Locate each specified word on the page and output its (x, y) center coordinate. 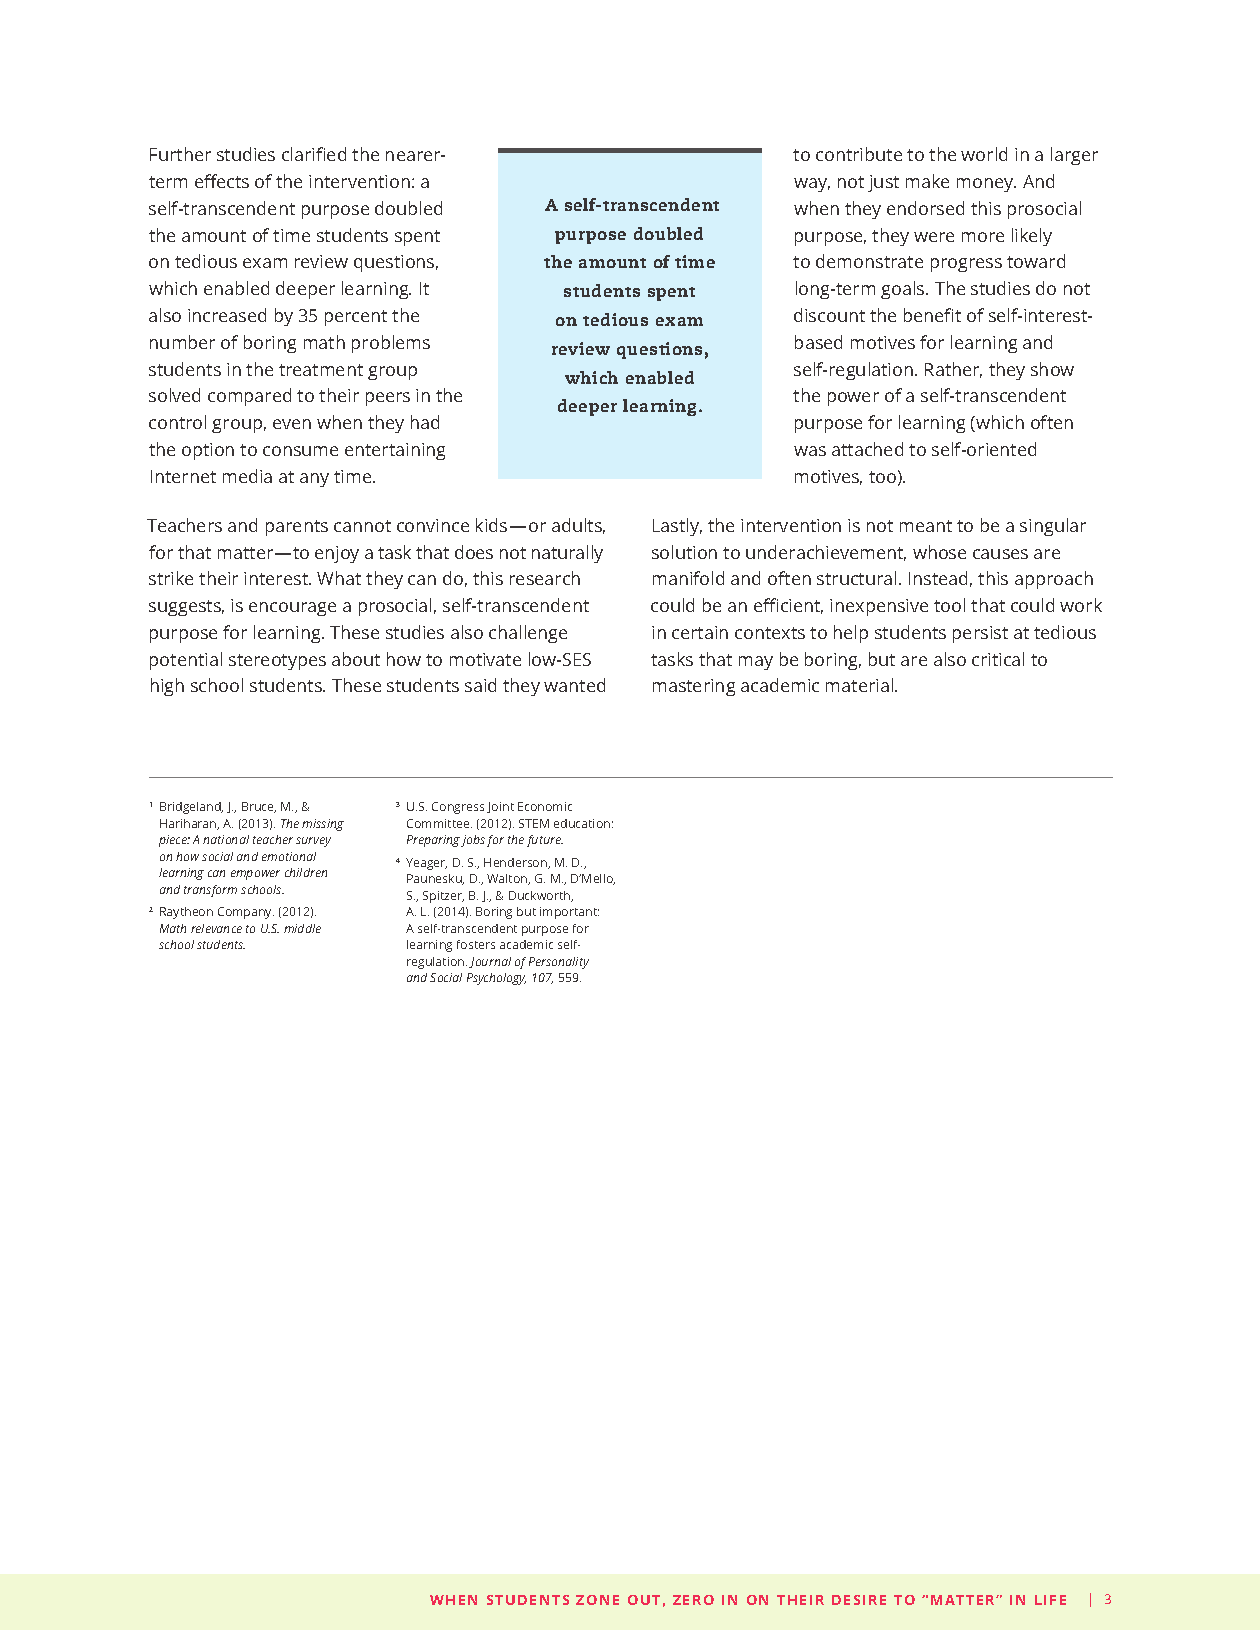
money (986, 185)
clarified (314, 154)
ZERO (693, 1600)
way (812, 185)
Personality (559, 963)
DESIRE (859, 1600)
